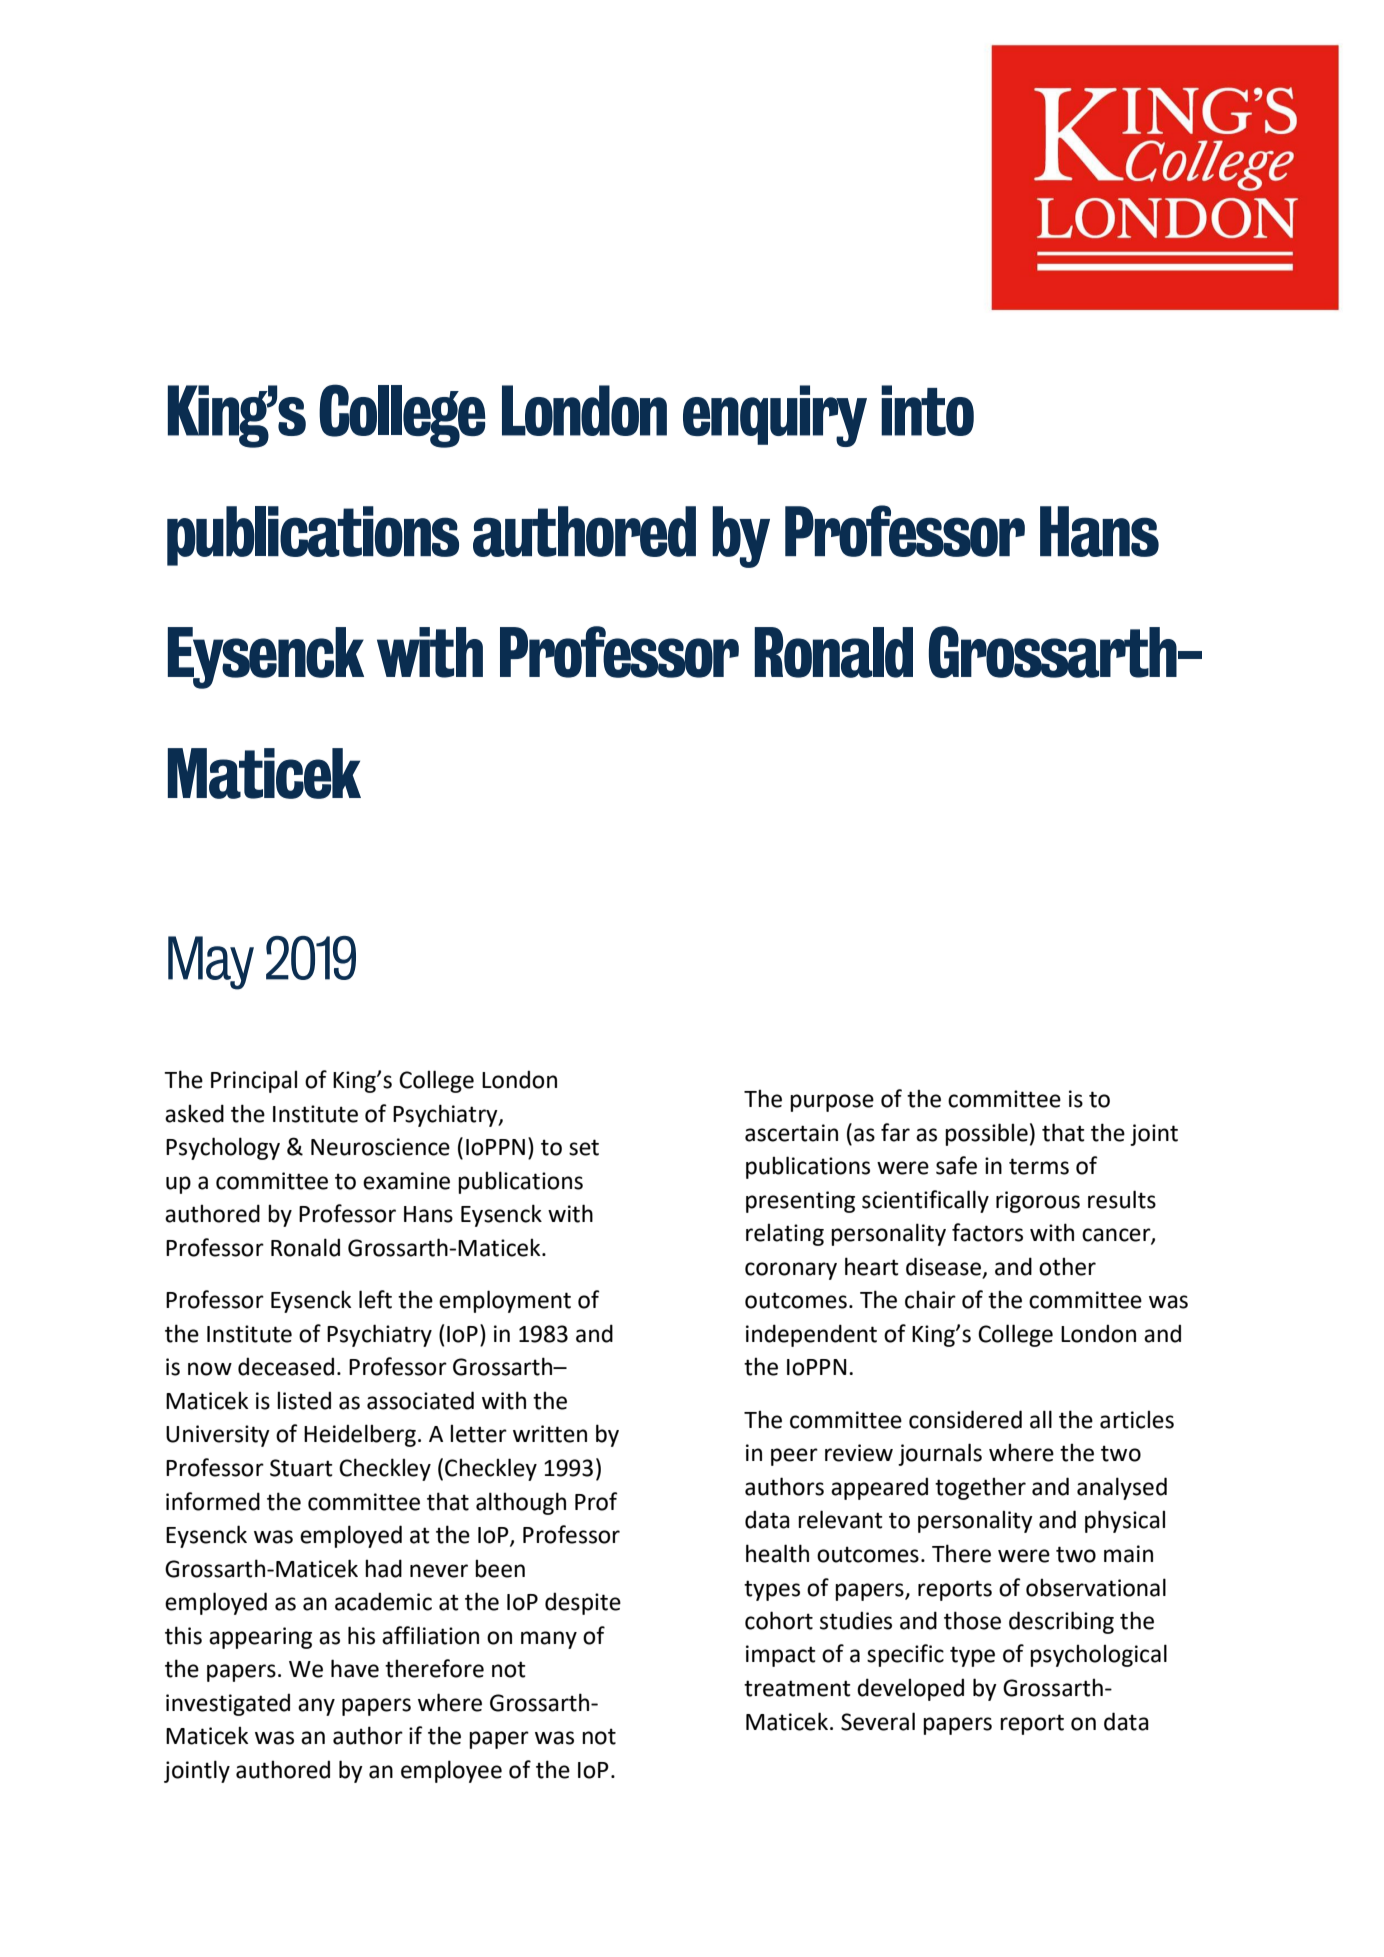 The width and height of the screenshot is (1384, 1957). Describe the element at coordinates (832, 1103) in the screenshot. I see `purpose` at that location.
